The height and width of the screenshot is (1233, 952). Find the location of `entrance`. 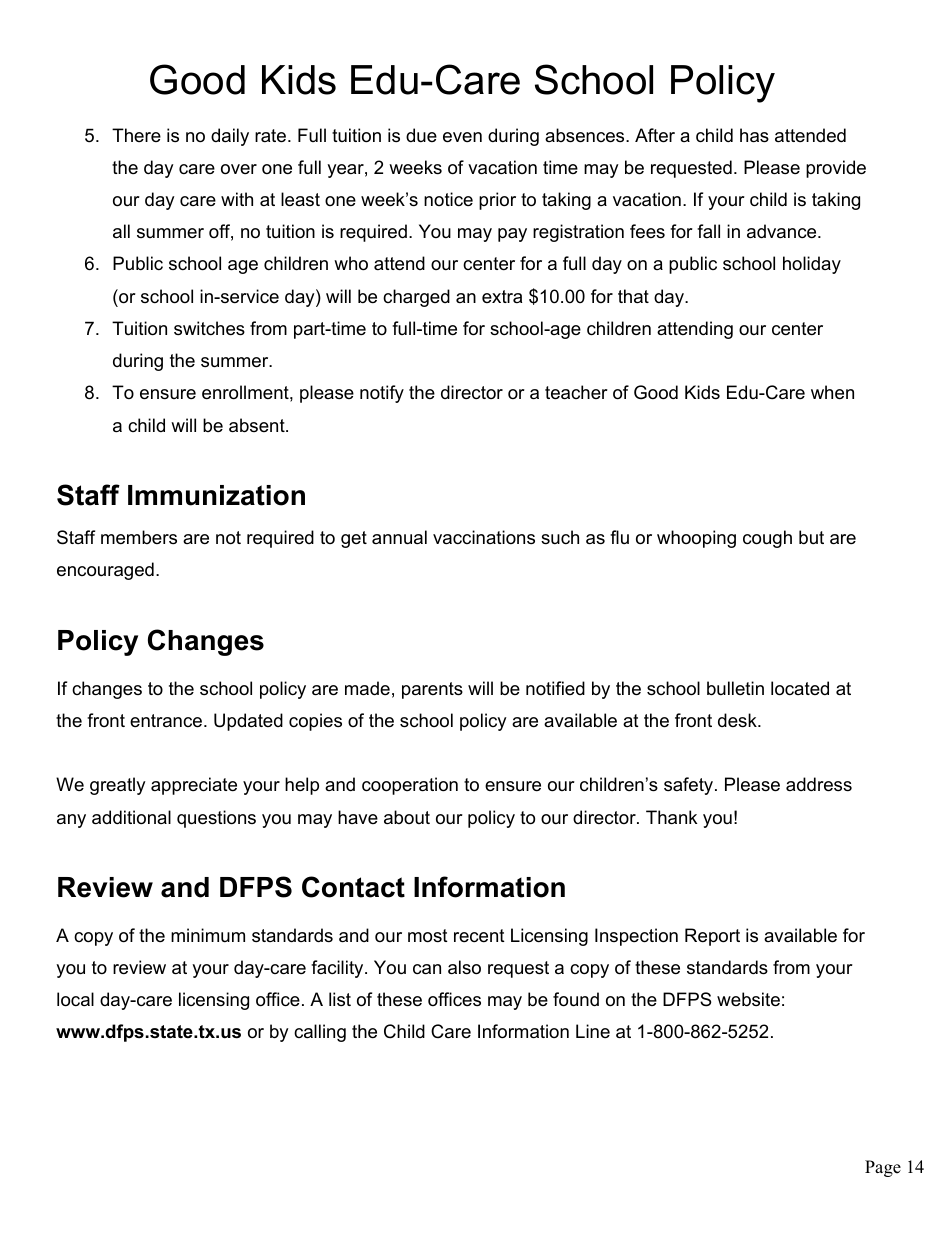

entrance is located at coordinates (166, 721).
